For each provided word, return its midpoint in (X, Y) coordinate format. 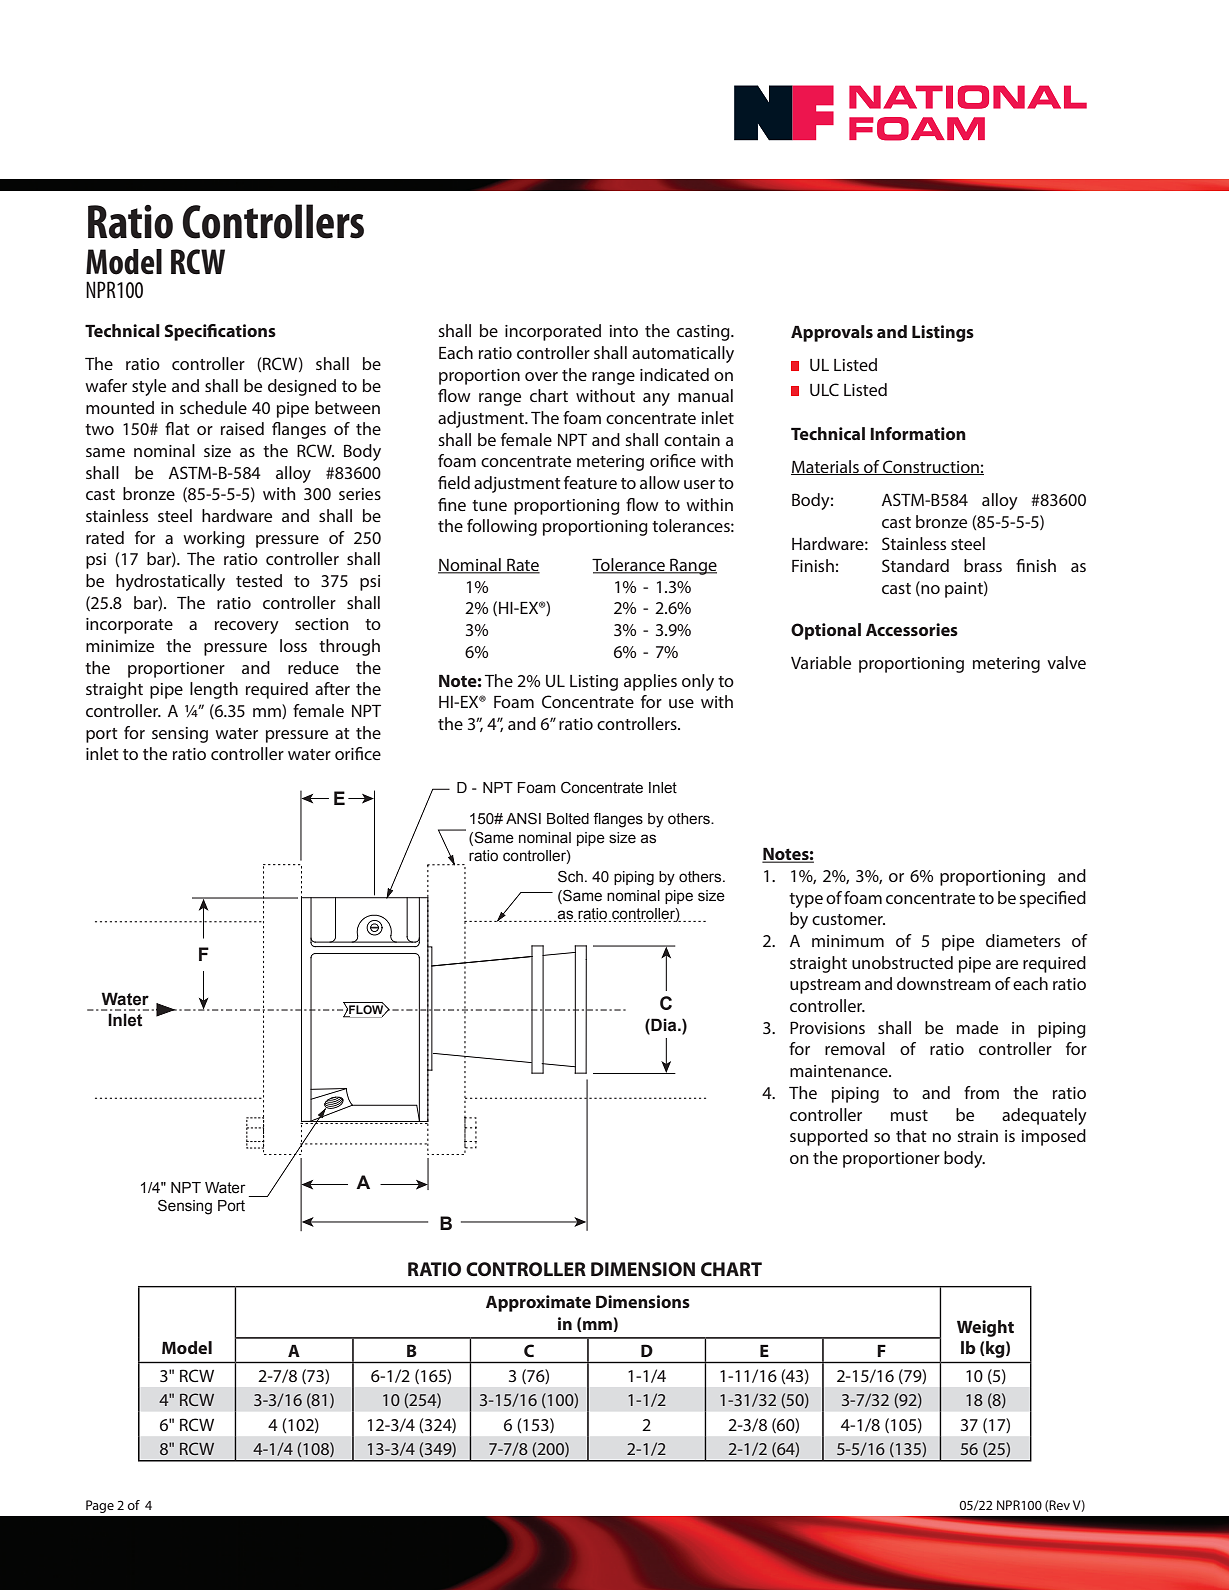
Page (100, 1506)
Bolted (568, 819)
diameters (1023, 940)
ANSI (523, 818)
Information (918, 433)
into (623, 331)
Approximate (538, 1303)
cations (247, 330)
